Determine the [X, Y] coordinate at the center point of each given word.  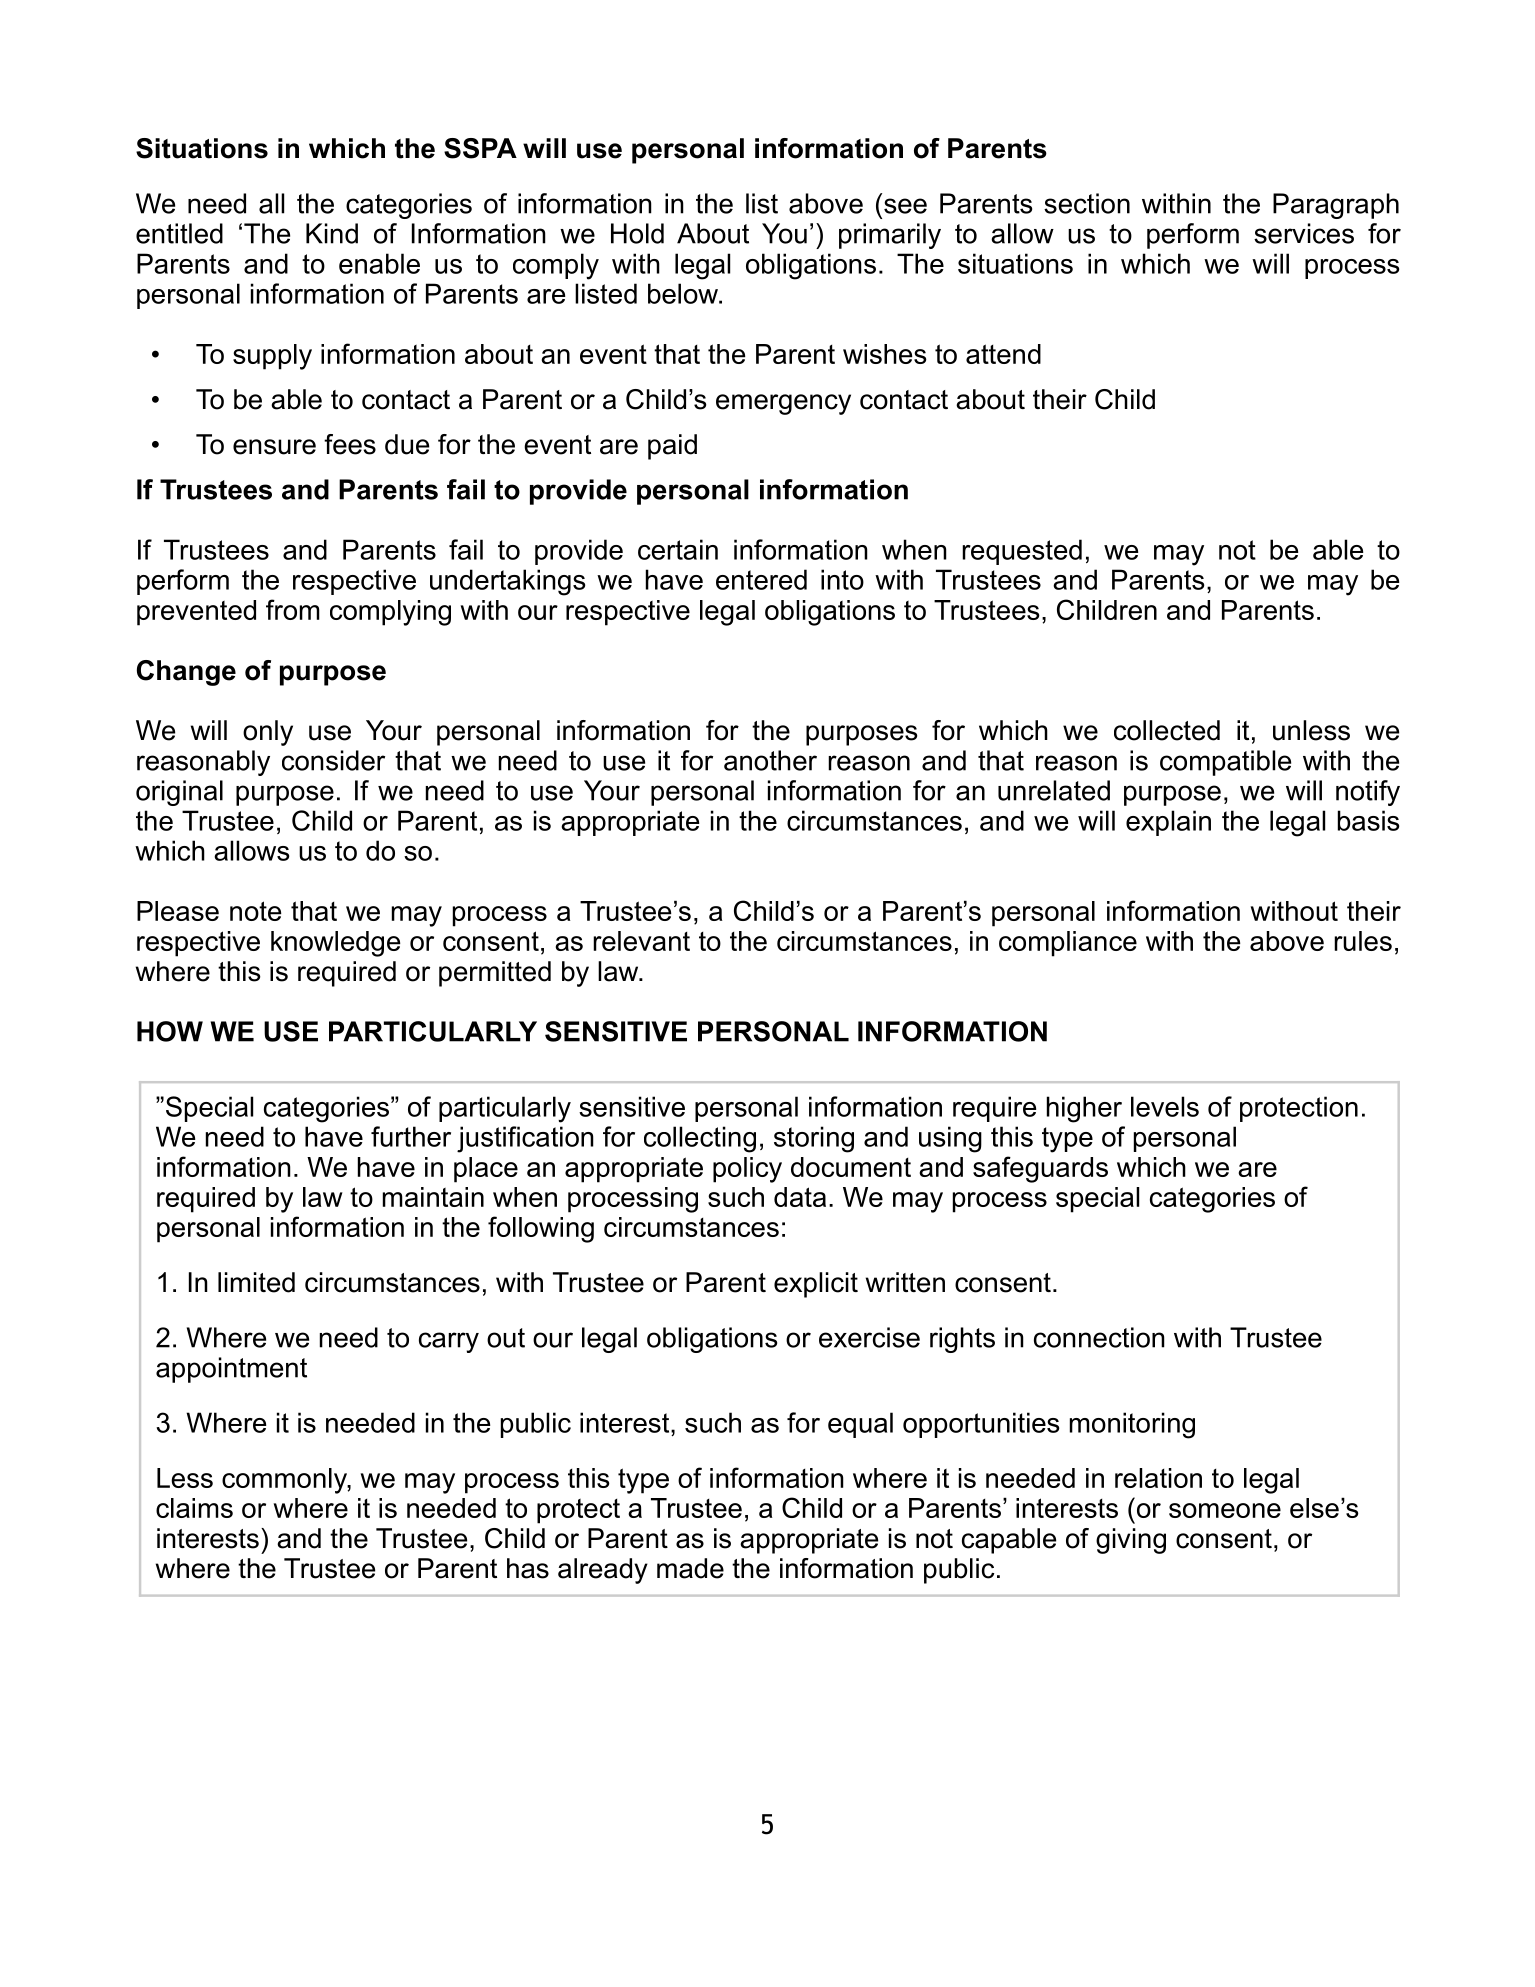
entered [761, 579]
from [293, 609]
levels [1165, 1106]
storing [814, 1139]
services [1304, 233]
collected [1167, 730]
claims [194, 1508]
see [905, 206]
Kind [332, 233]
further [411, 1136]
